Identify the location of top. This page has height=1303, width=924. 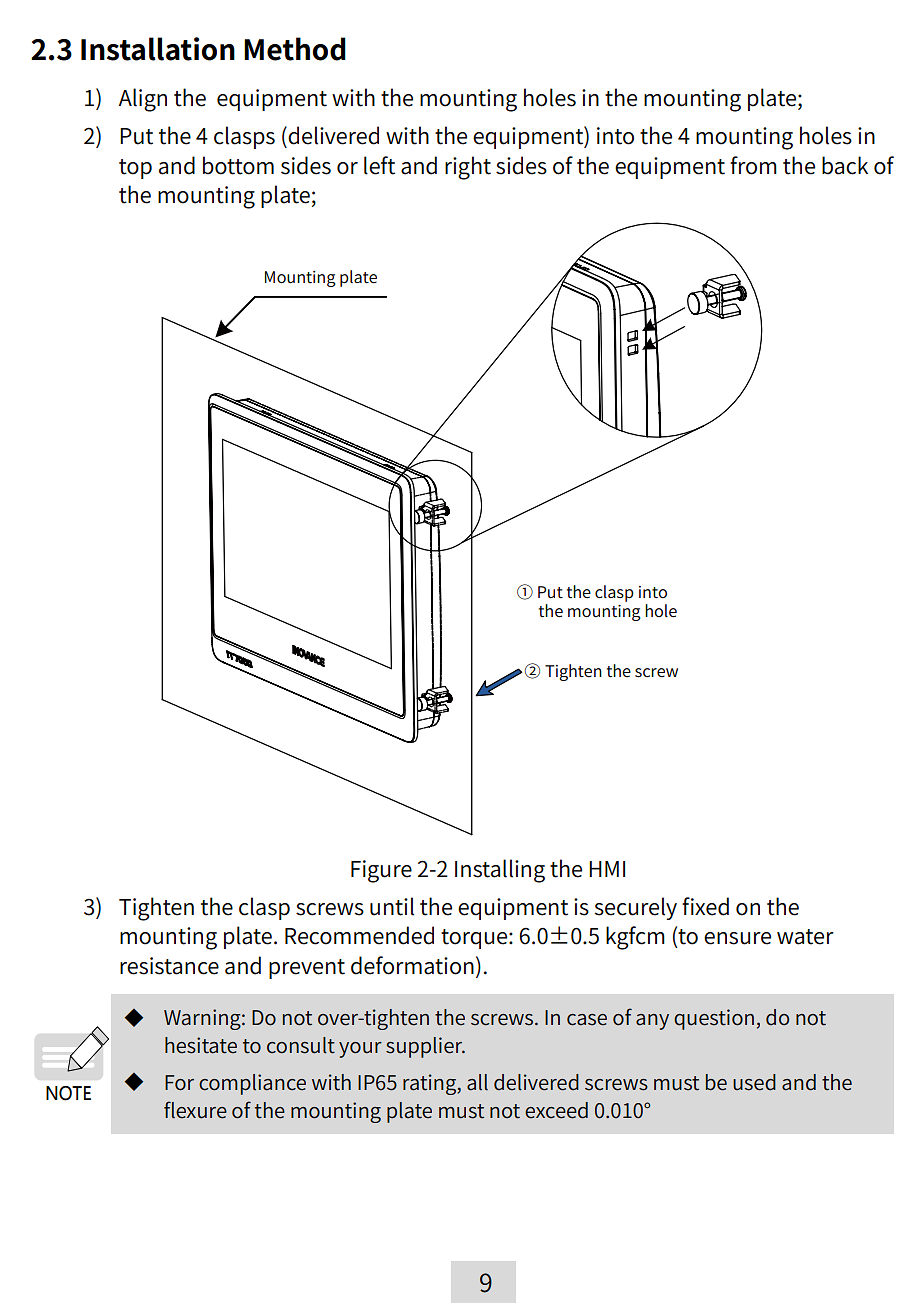
(135, 169).
